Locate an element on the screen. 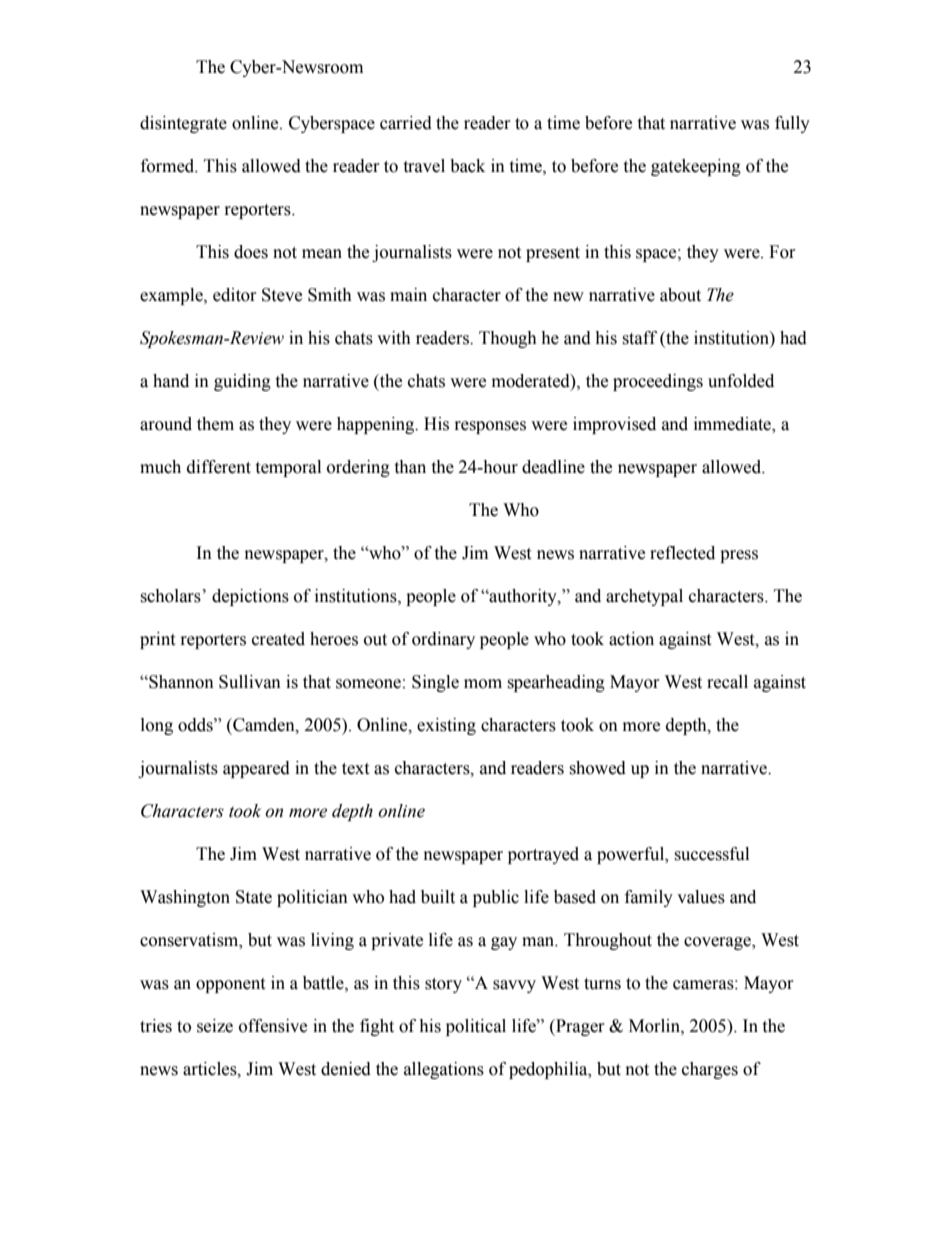  gatekeeping is located at coordinates (696, 167).
